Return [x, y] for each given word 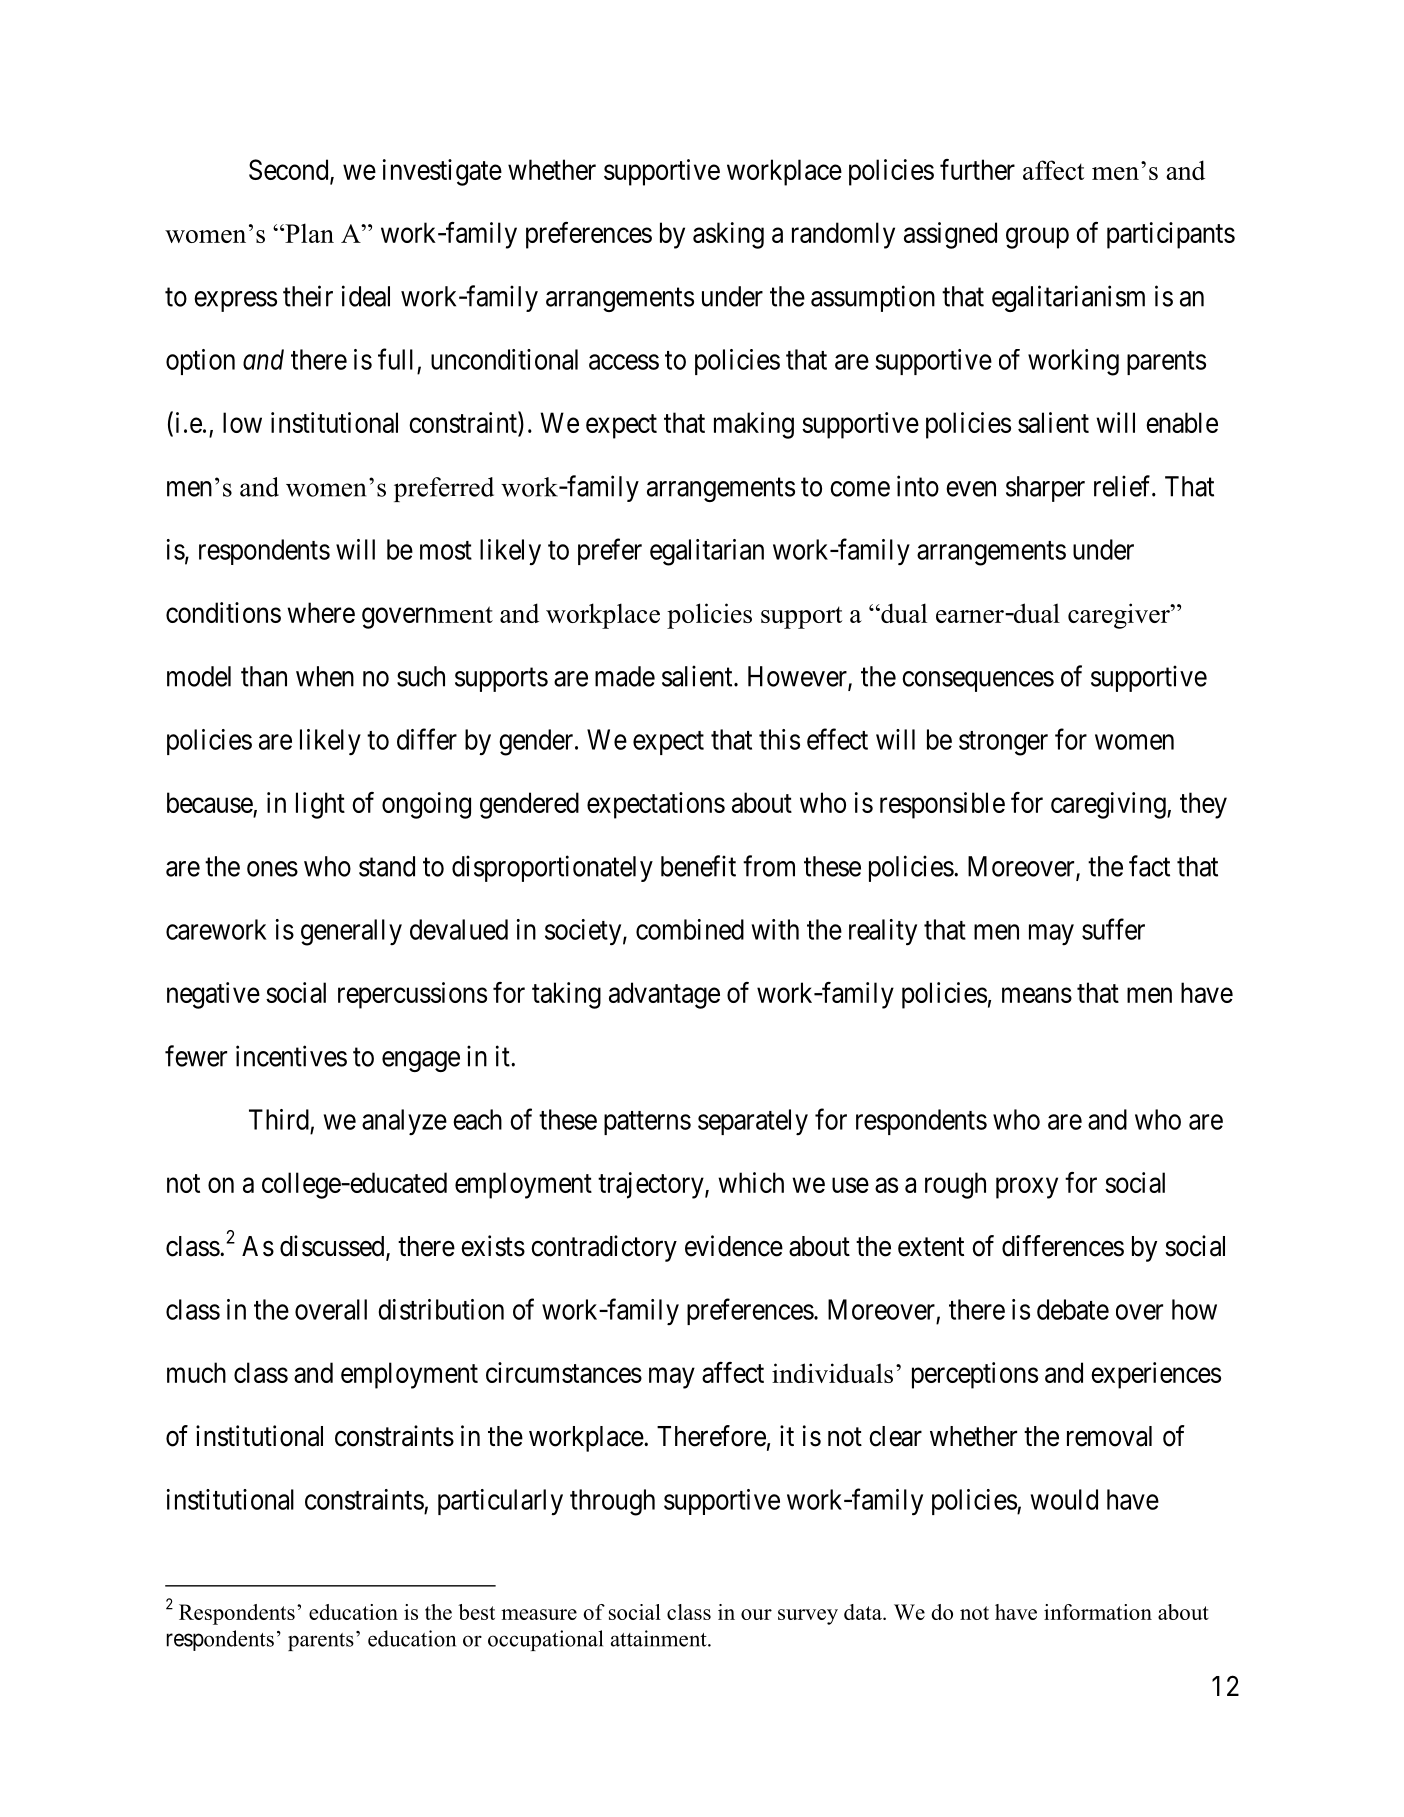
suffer [1113, 929]
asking [728, 235]
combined [690, 929]
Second [290, 171]
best [476, 1612]
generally [351, 932]
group [1037, 238]
